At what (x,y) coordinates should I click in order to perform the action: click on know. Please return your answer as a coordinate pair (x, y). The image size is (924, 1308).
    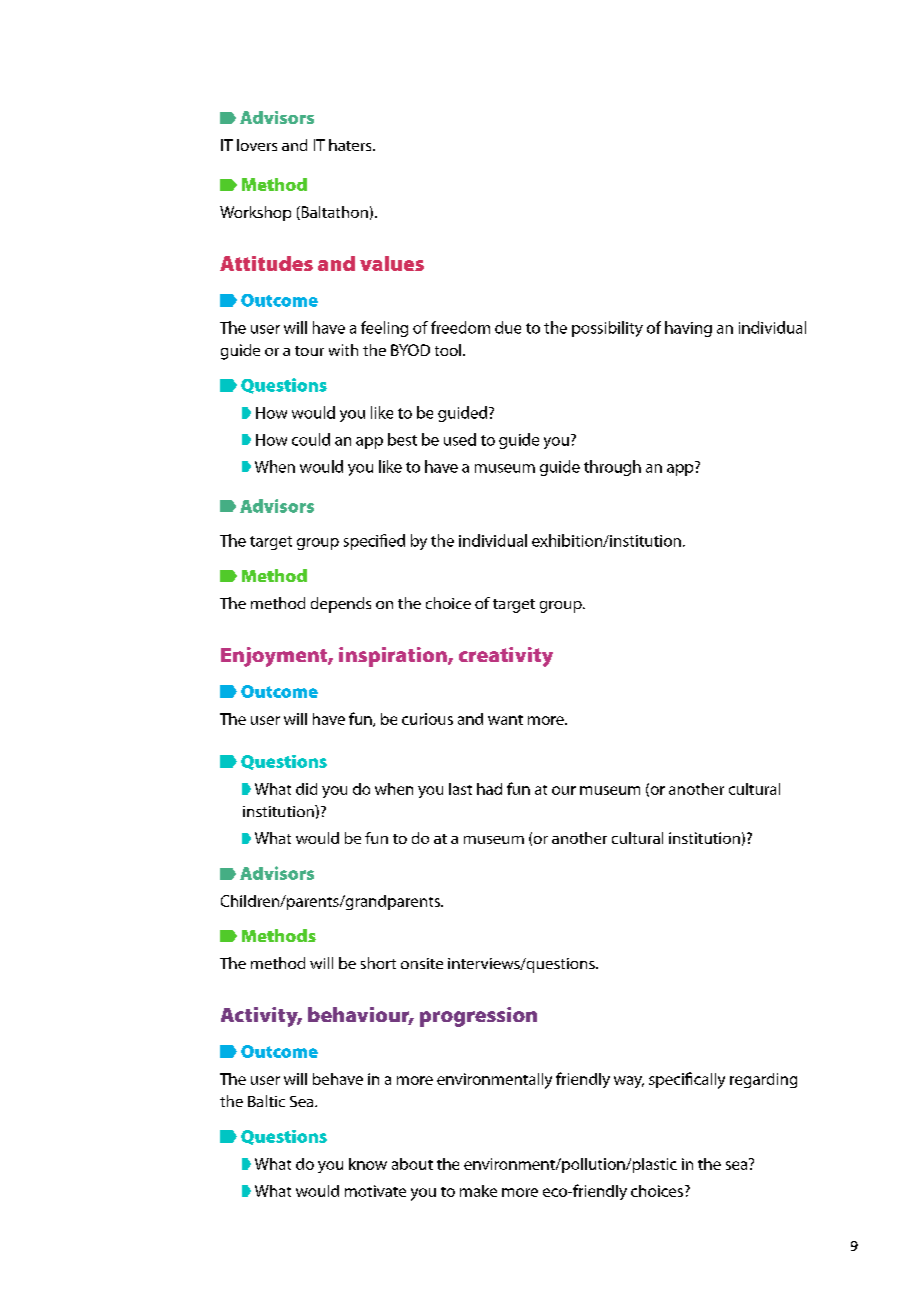
    Looking at the image, I should click on (368, 1164).
